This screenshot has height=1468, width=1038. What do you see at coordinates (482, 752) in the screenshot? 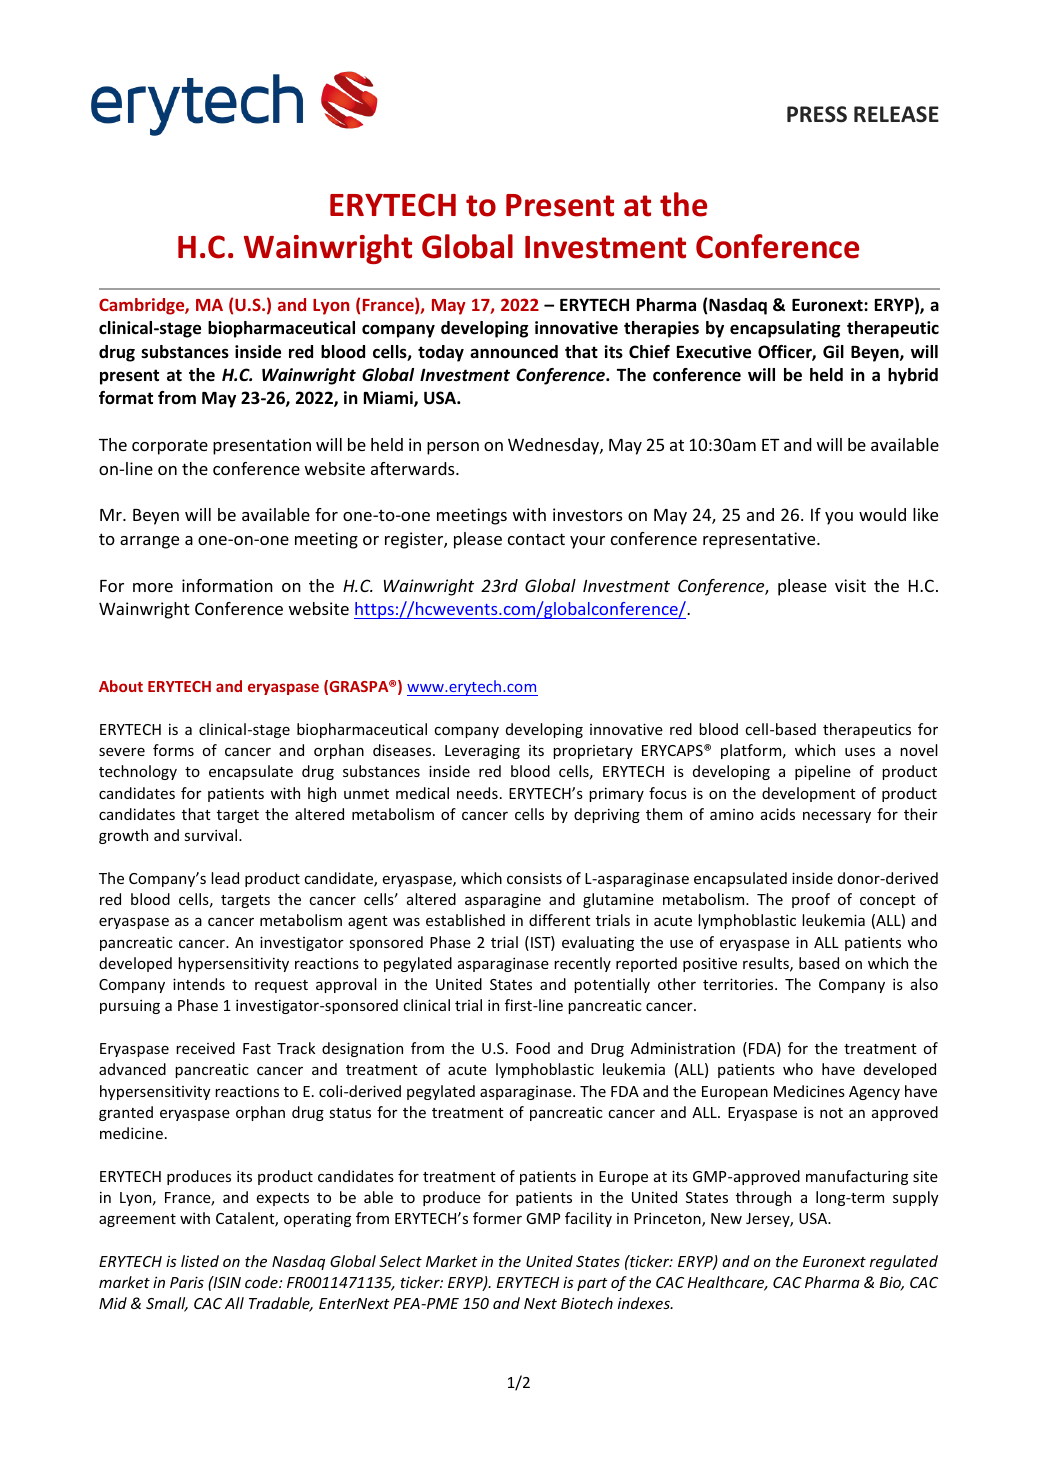
I see `Leveraging` at bounding box center [482, 752].
